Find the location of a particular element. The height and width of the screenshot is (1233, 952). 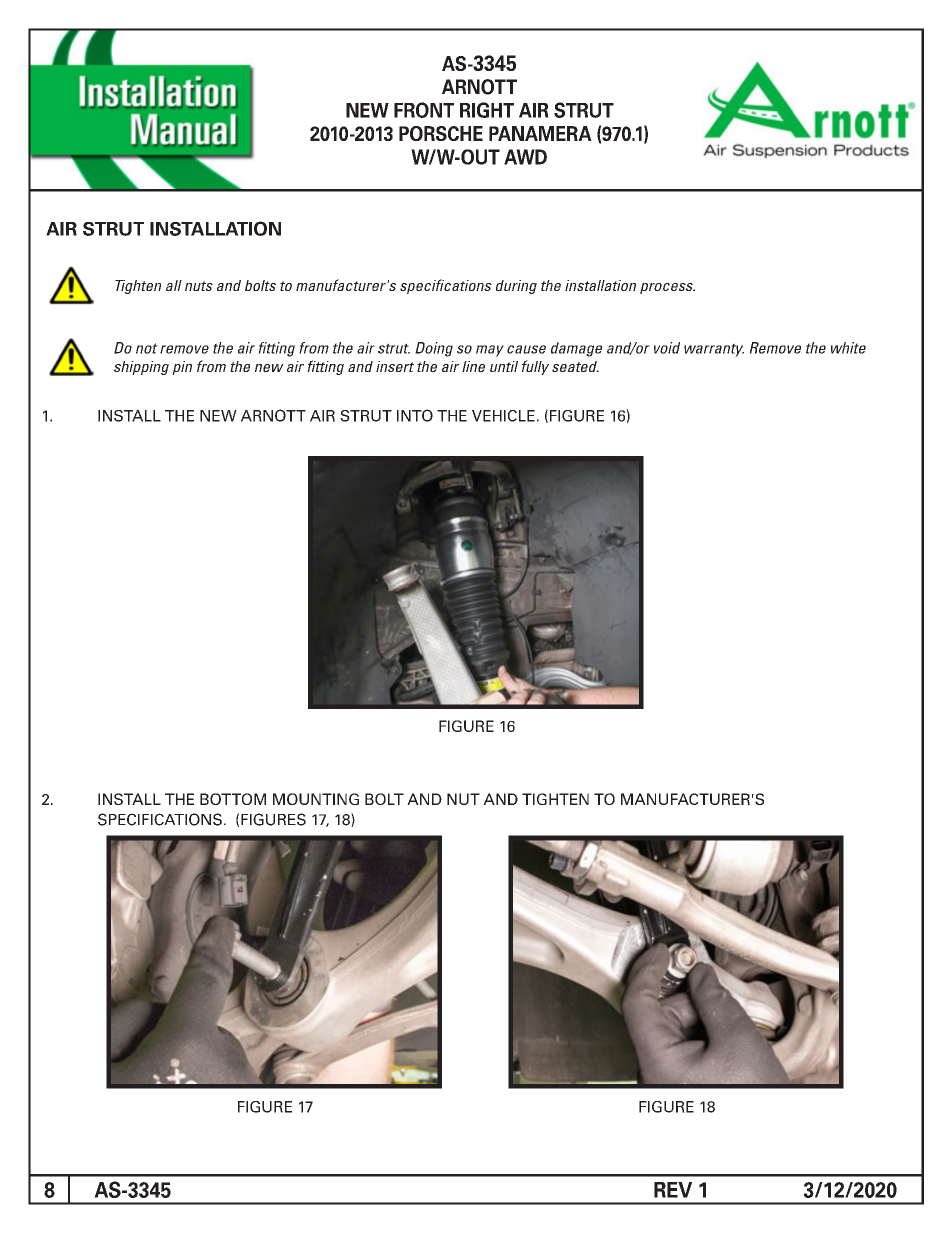

AWD is located at coordinates (525, 157).
